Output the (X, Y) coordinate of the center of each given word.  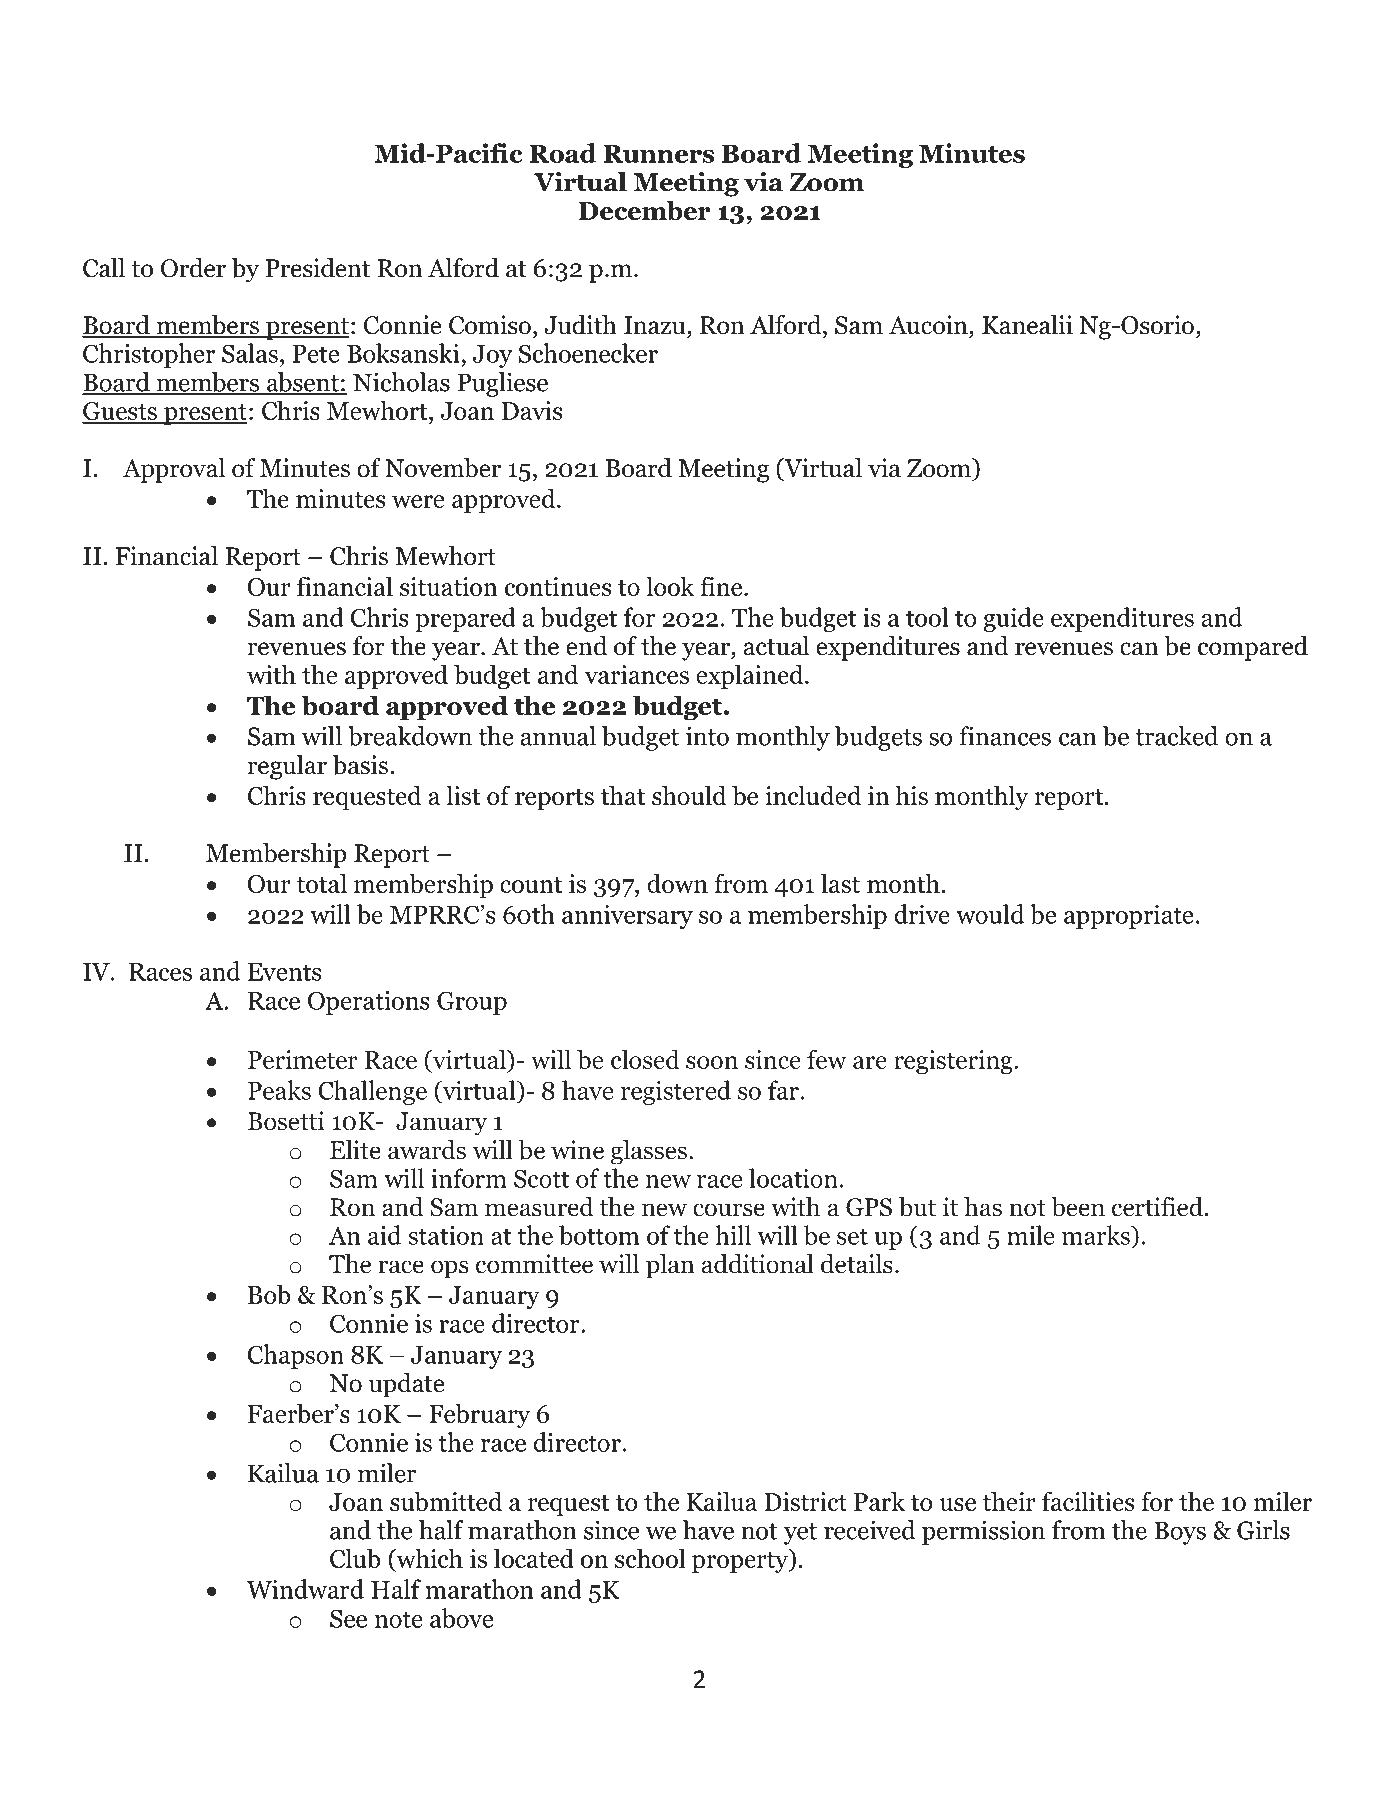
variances (637, 674)
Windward (305, 1589)
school (650, 1558)
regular (287, 767)
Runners (658, 154)
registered (676, 1092)
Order (193, 268)
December (644, 210)
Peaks (279, 1090)
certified (1157, 1207)
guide (1014, 619)
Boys (1180, 1533)
